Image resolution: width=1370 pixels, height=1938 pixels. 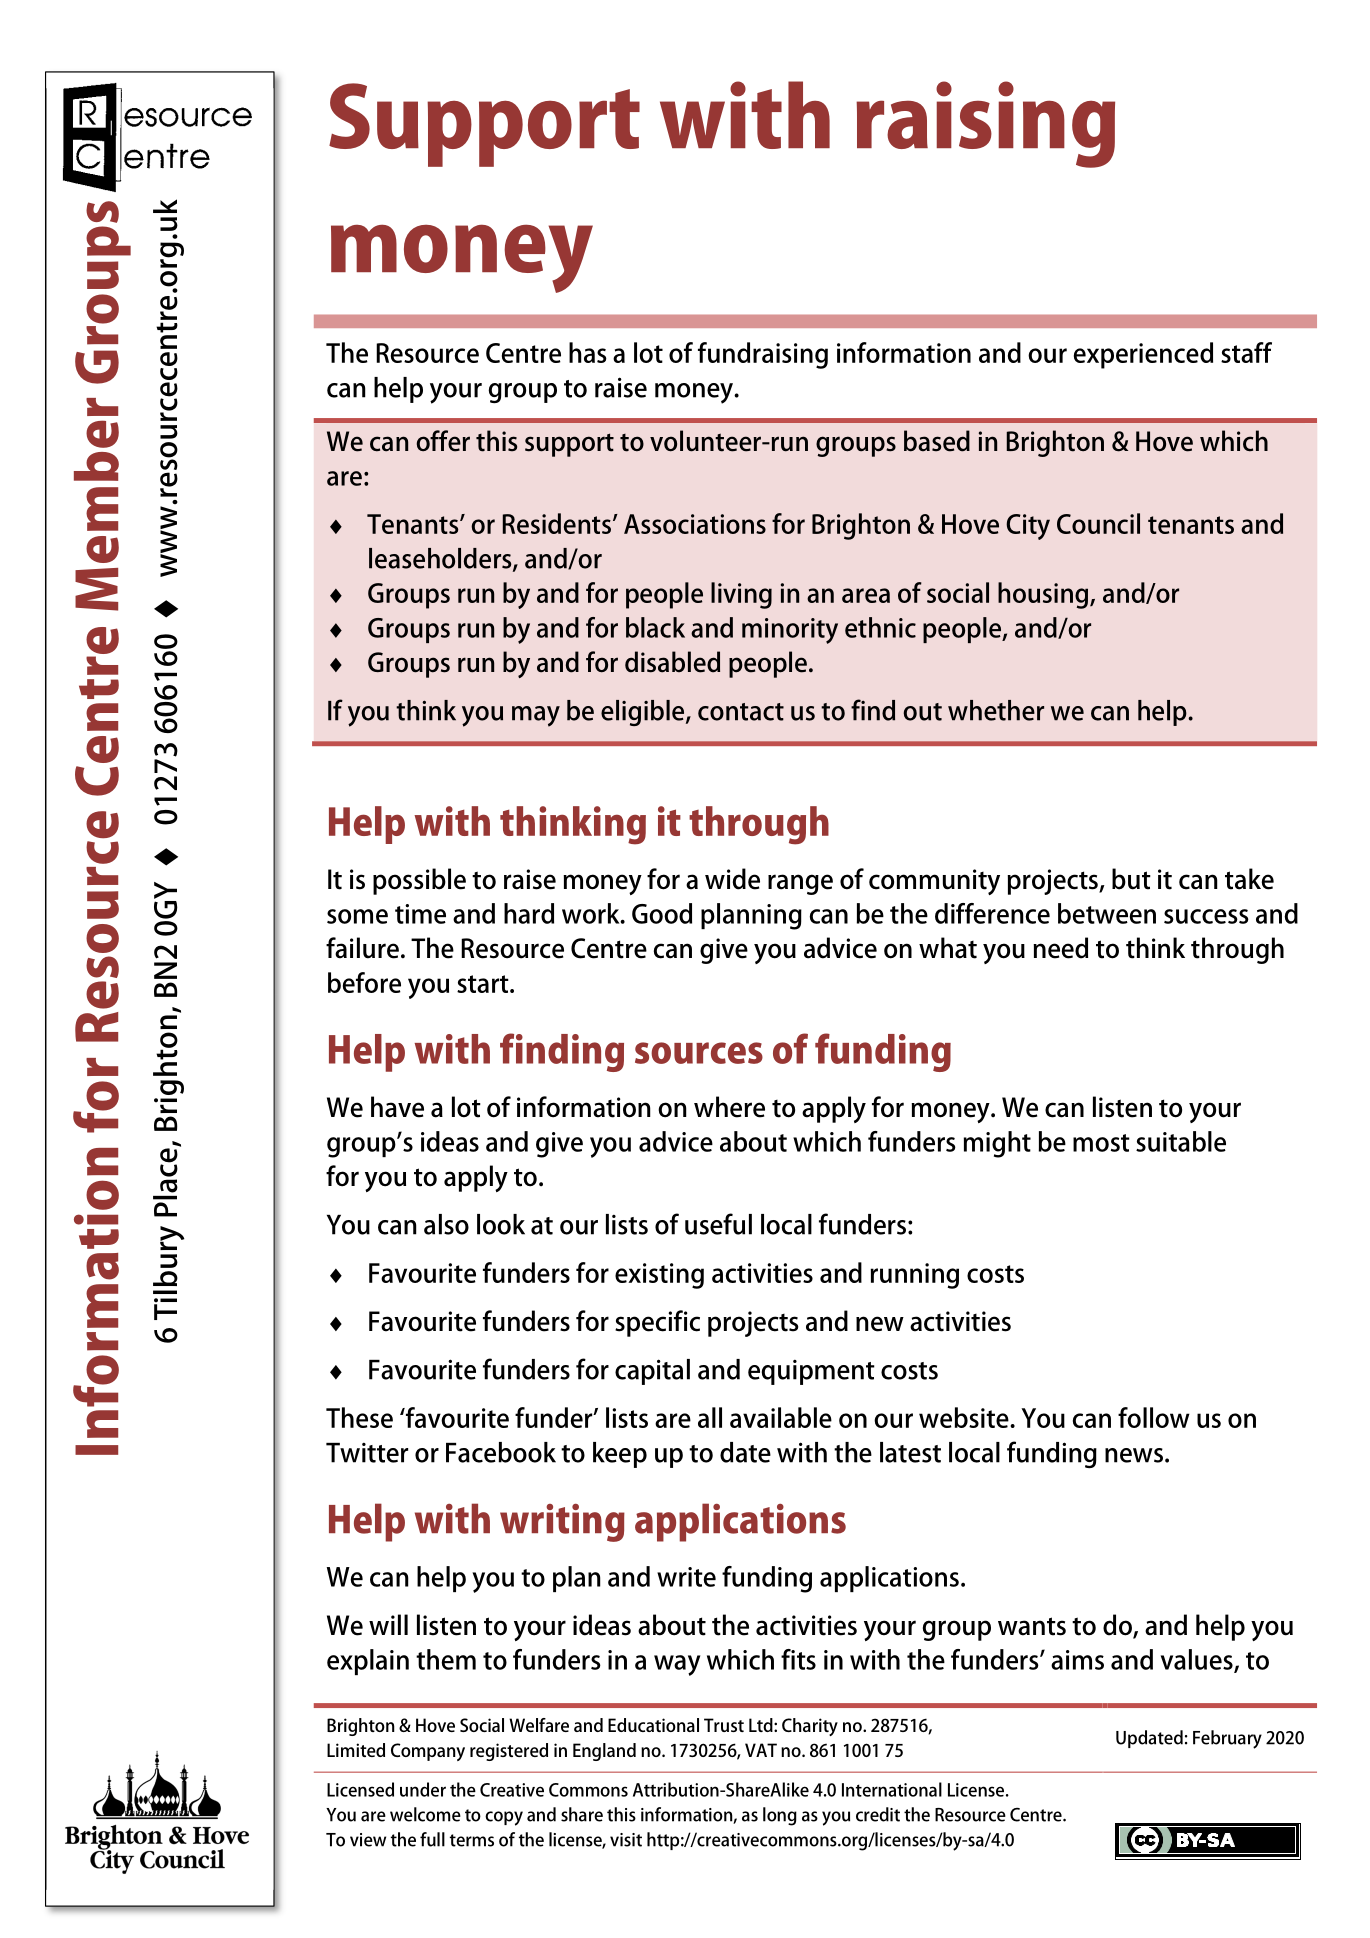 I want to click on long, so click(x=780, y=1816).
